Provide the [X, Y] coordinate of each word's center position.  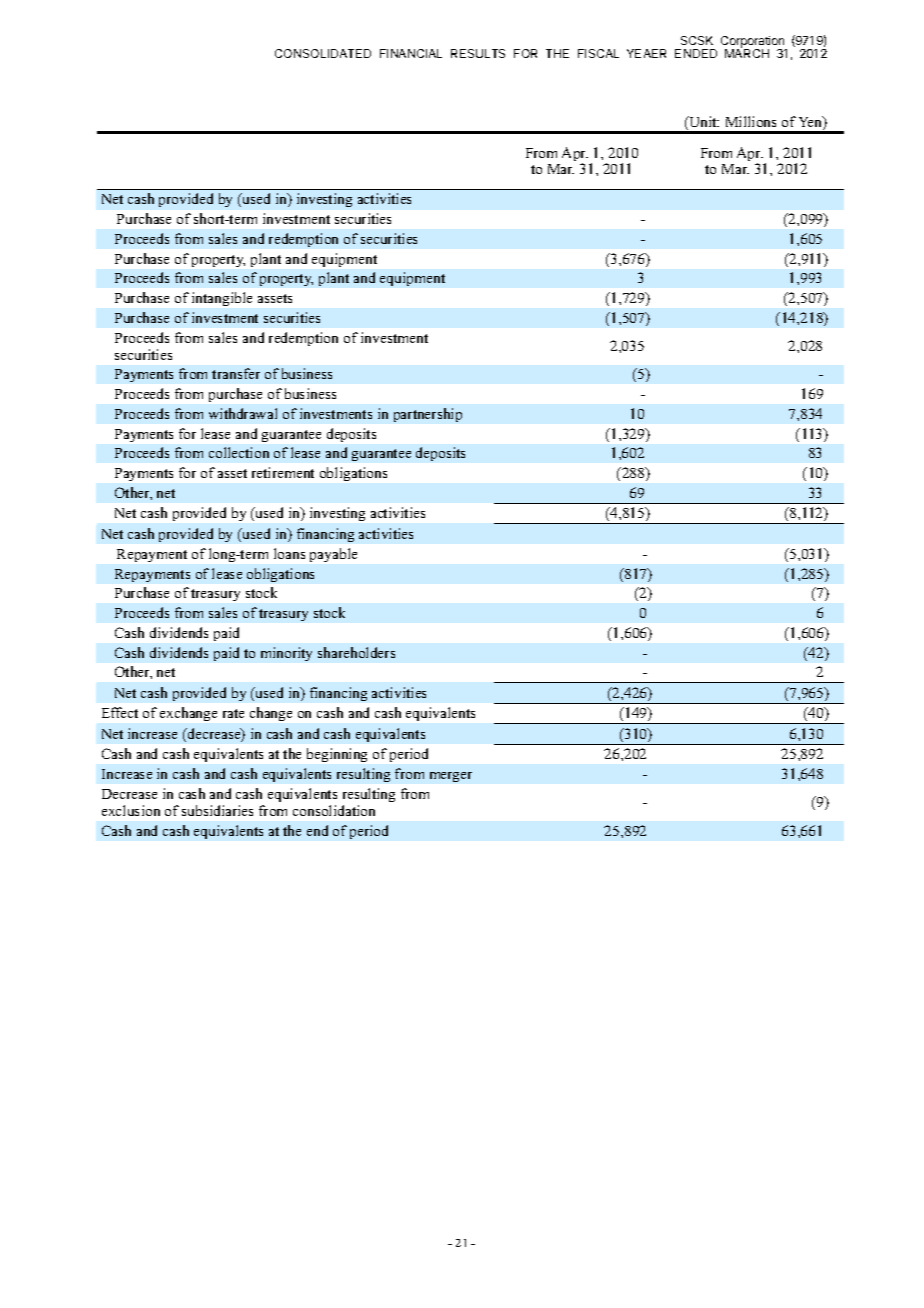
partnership [428, 415]
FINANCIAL [411, 53]
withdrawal [243, 413]
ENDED [696, 53]
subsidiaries [217, 810]
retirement [283, 472]
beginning [337, 755]
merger [451, 777]
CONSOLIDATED [323, 53]
